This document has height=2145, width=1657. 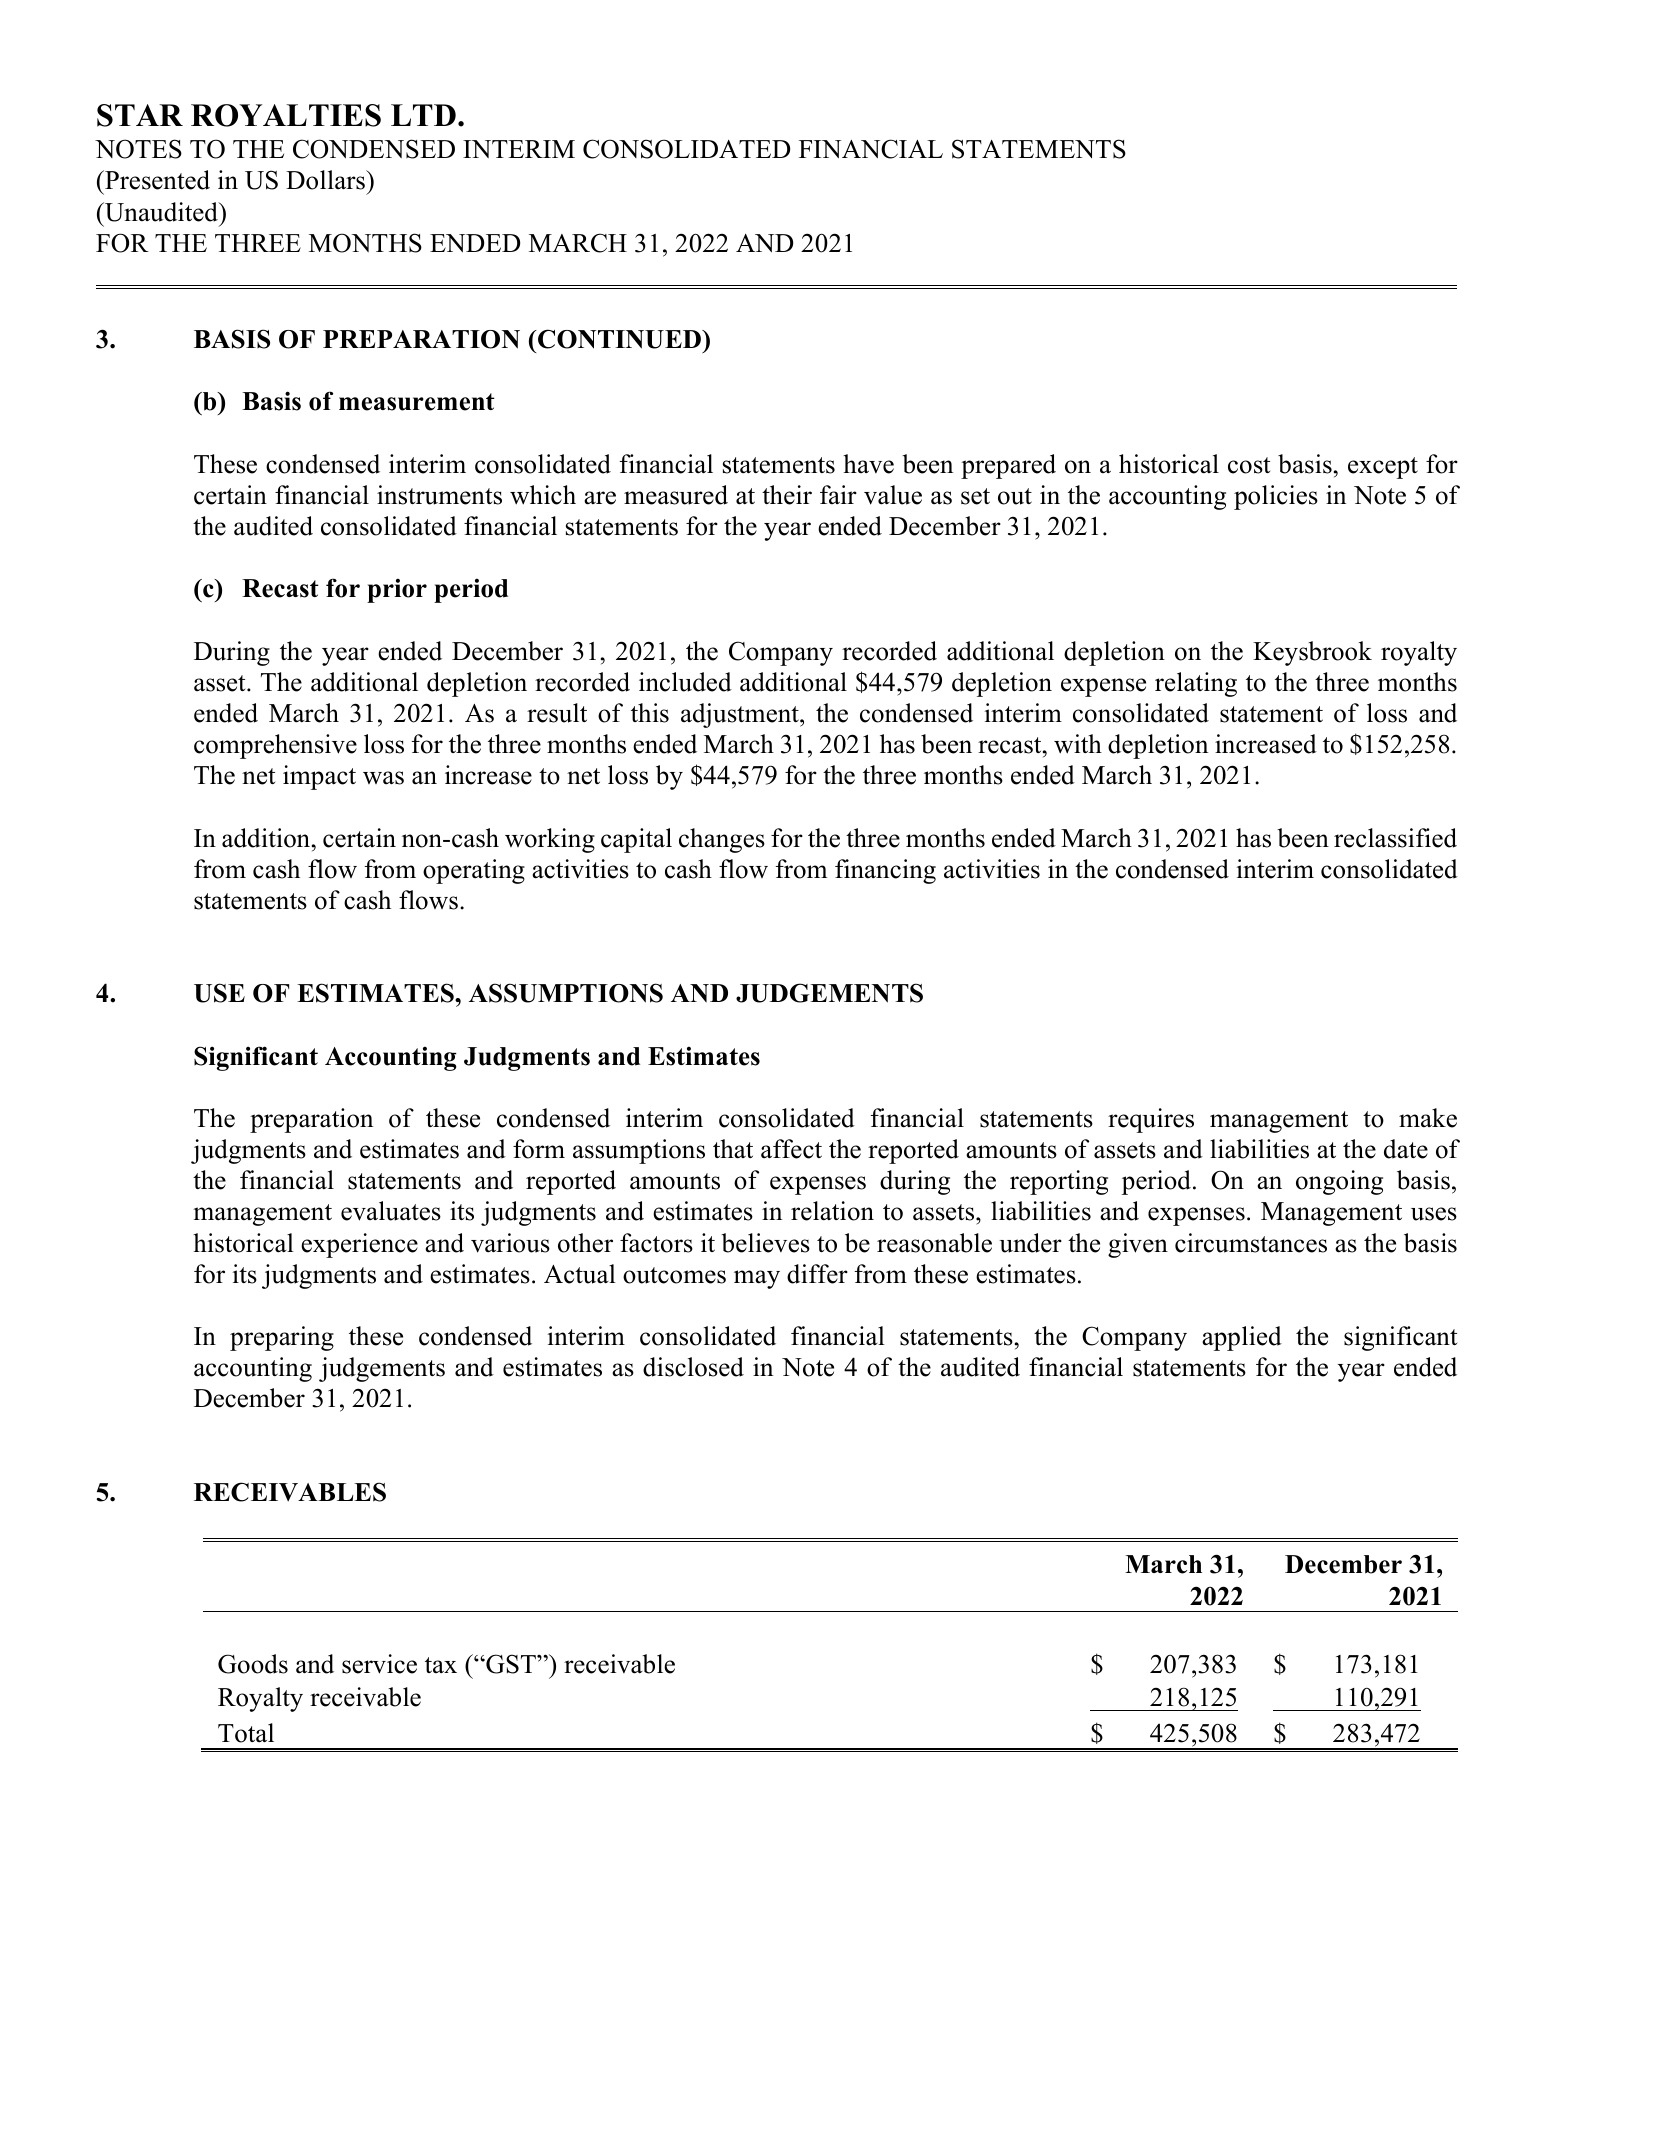 I want to click on GST, so click(x=511, y=1664).
